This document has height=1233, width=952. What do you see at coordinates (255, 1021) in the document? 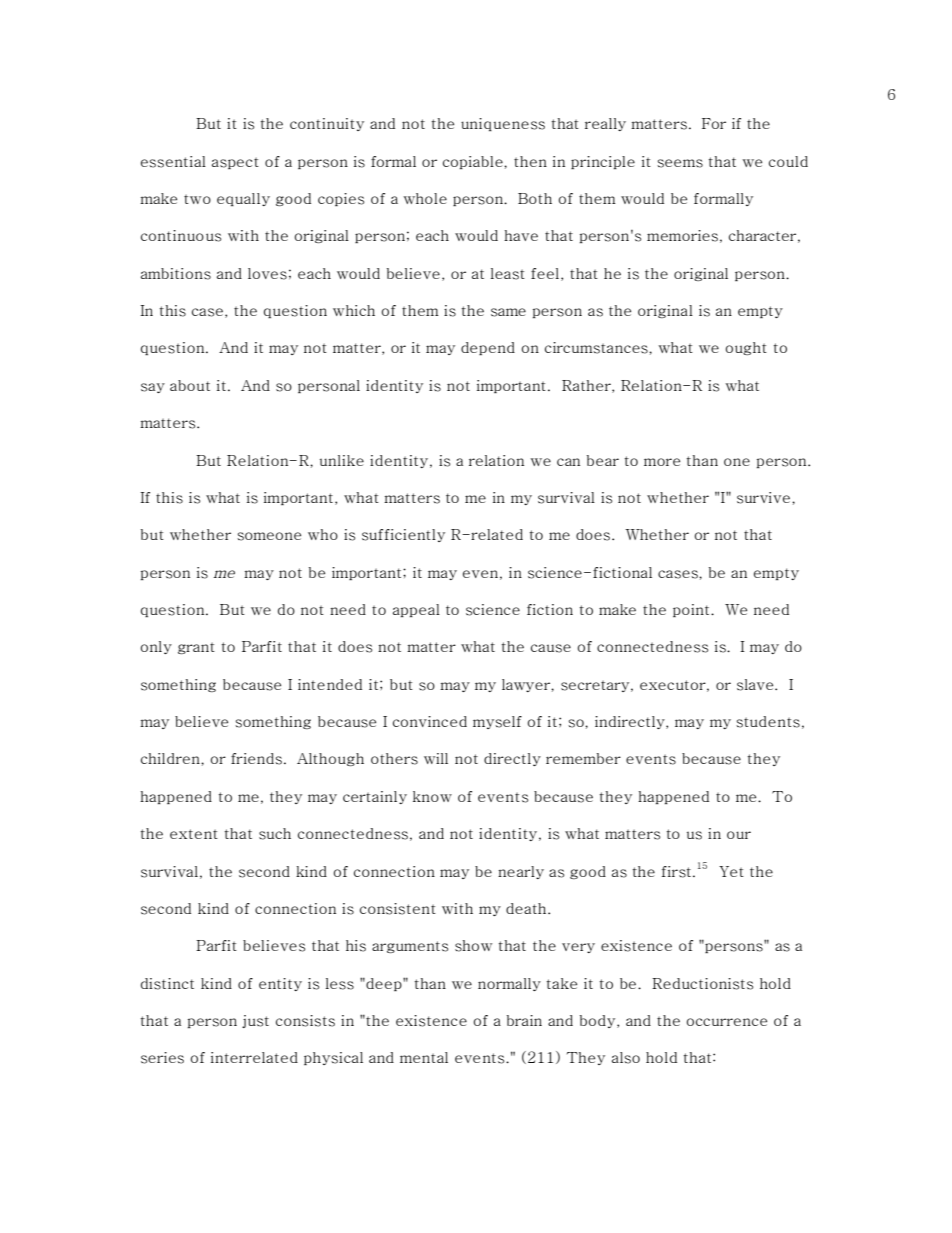
I see `just` at bounding box center [255, 1021].
